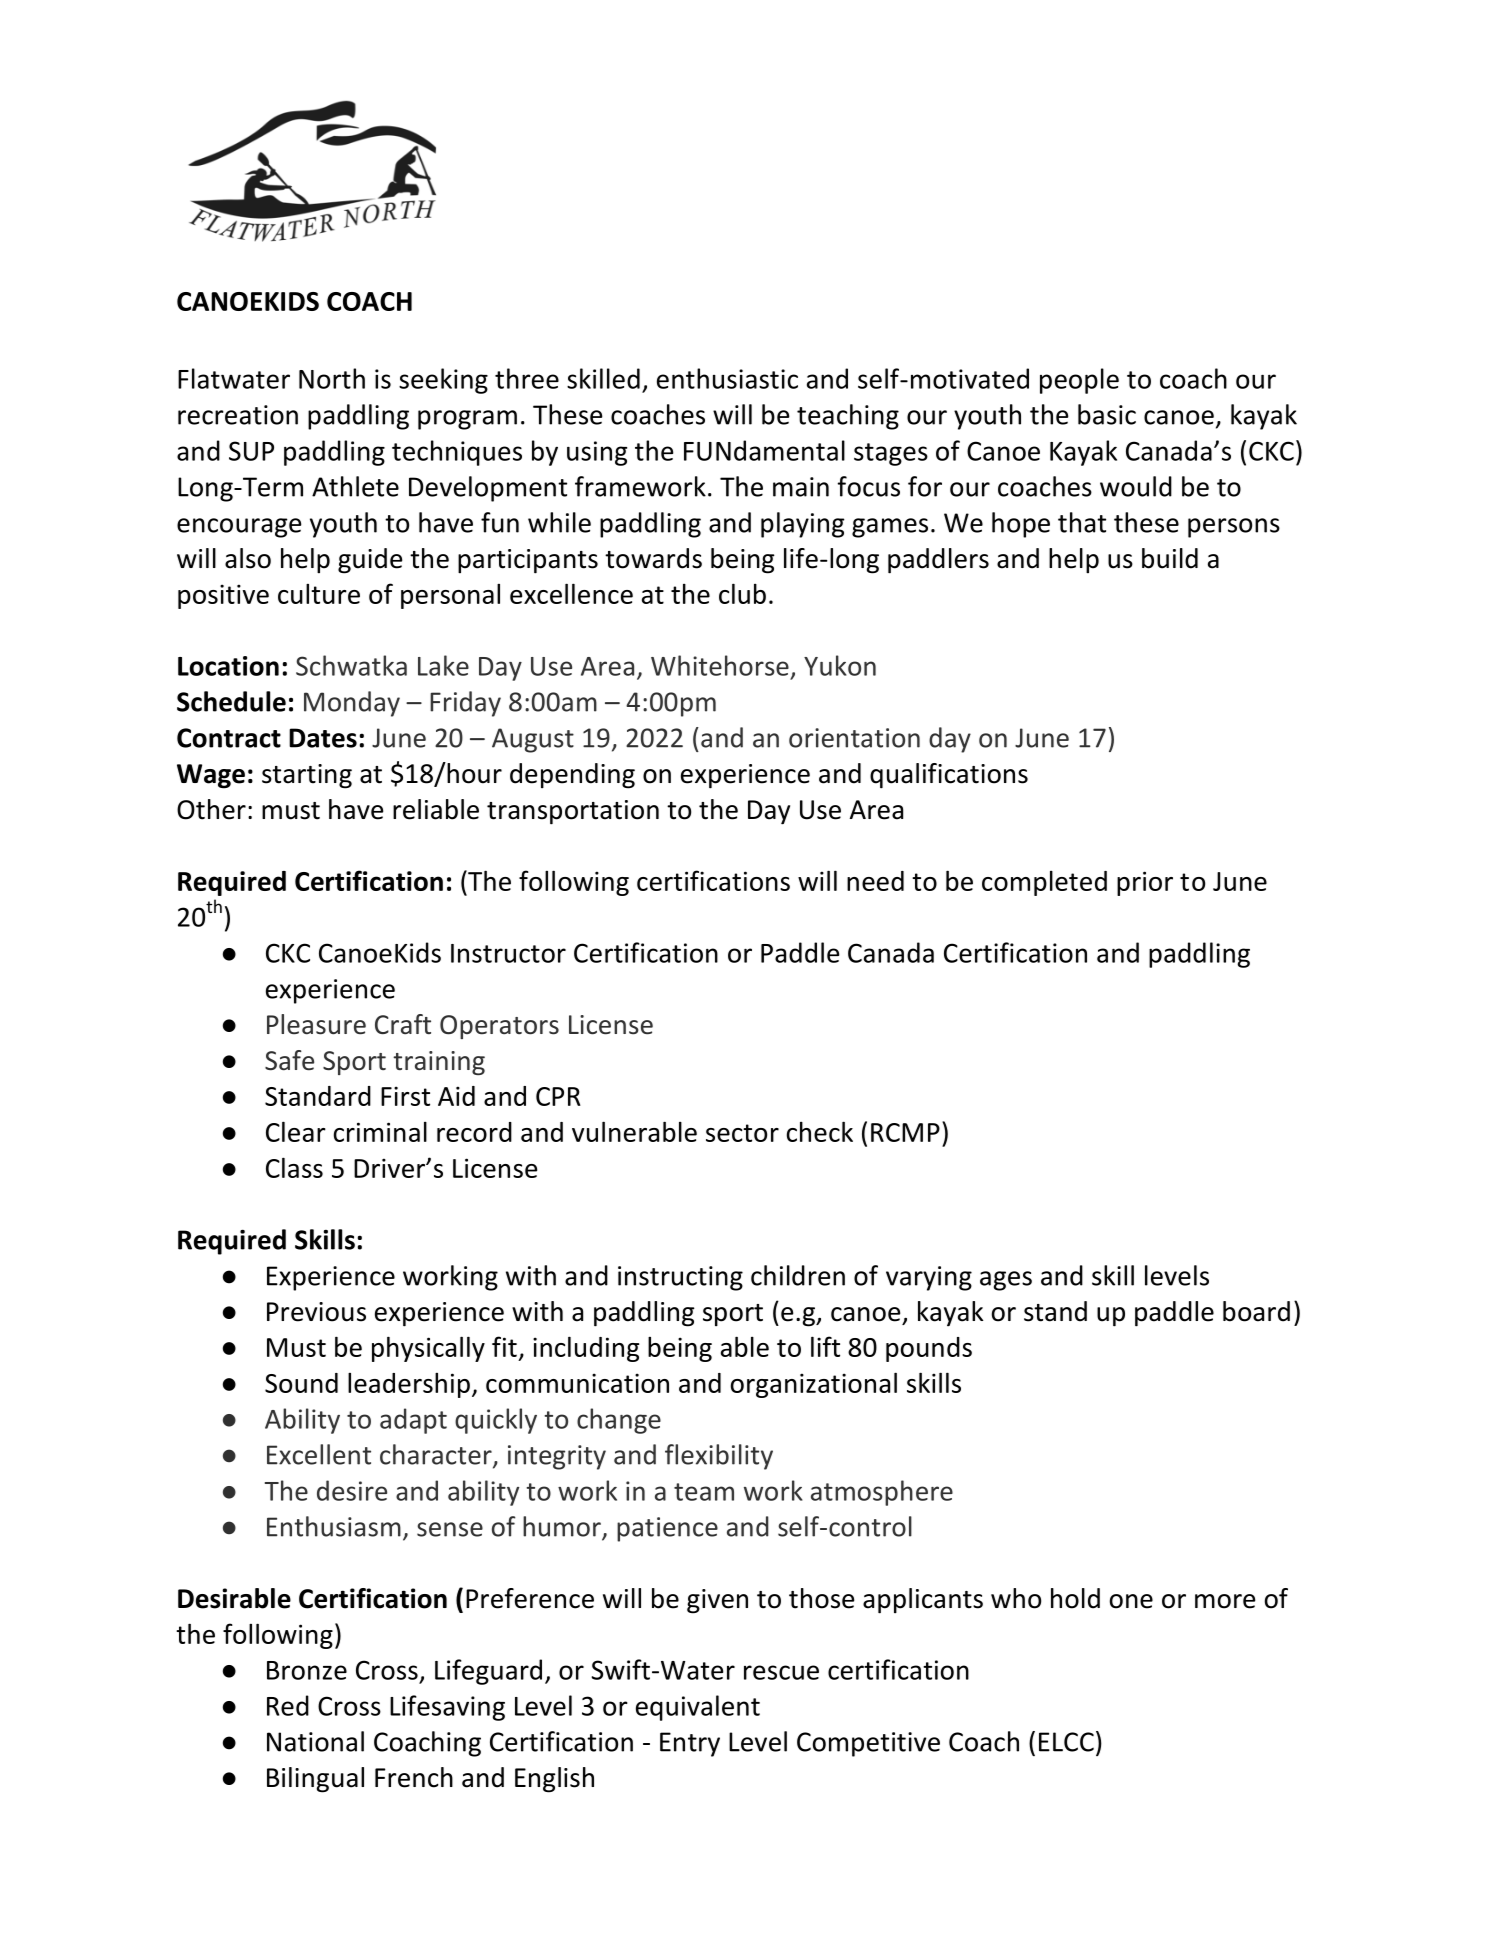 This screenshot has width=1498, height=1938. Describe the element at coordinates (289, 1060) in the screenshot. I see `Safe` at that location.
